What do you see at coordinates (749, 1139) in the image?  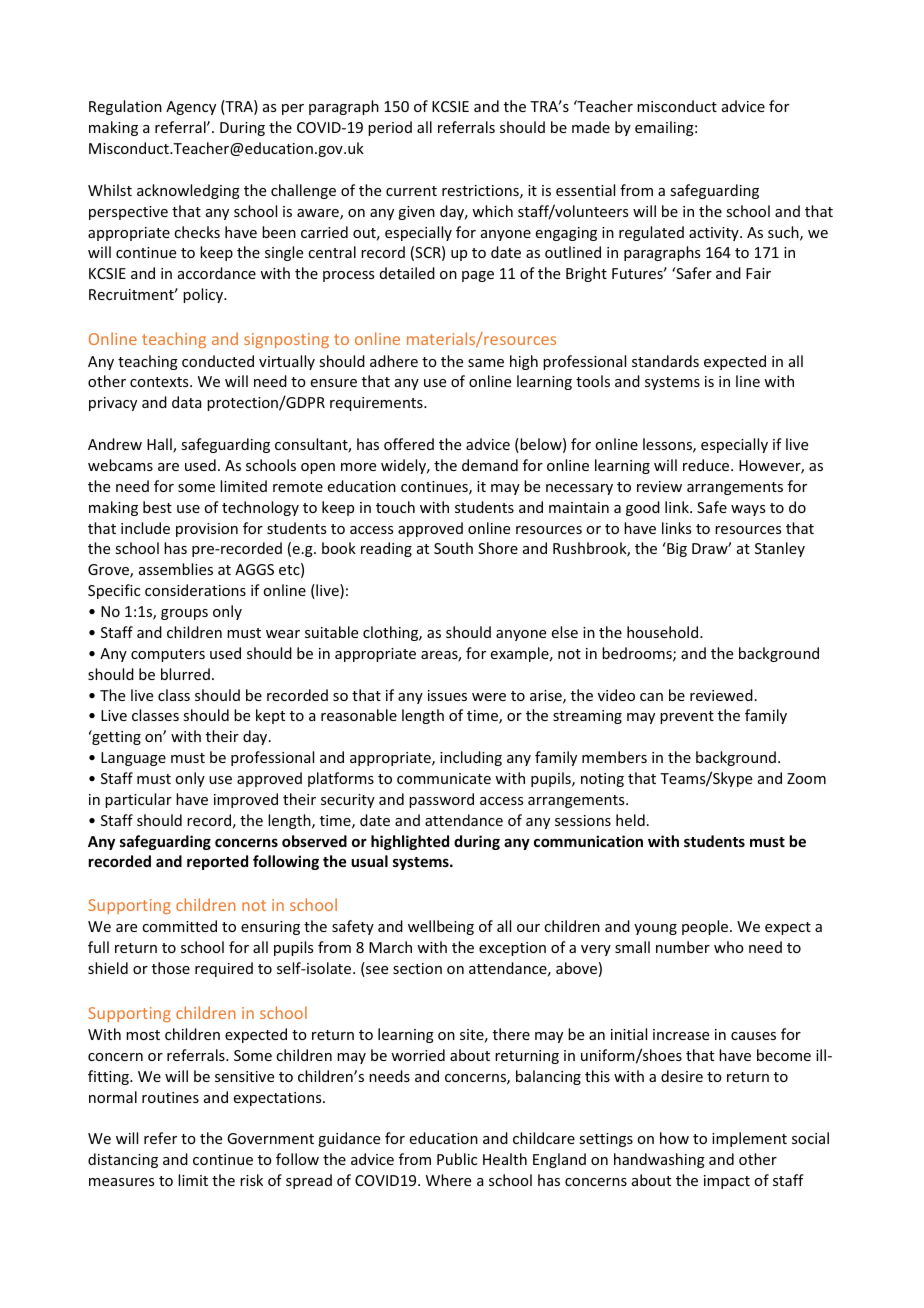 I see `implement` at bounding box center [749, 1139].
